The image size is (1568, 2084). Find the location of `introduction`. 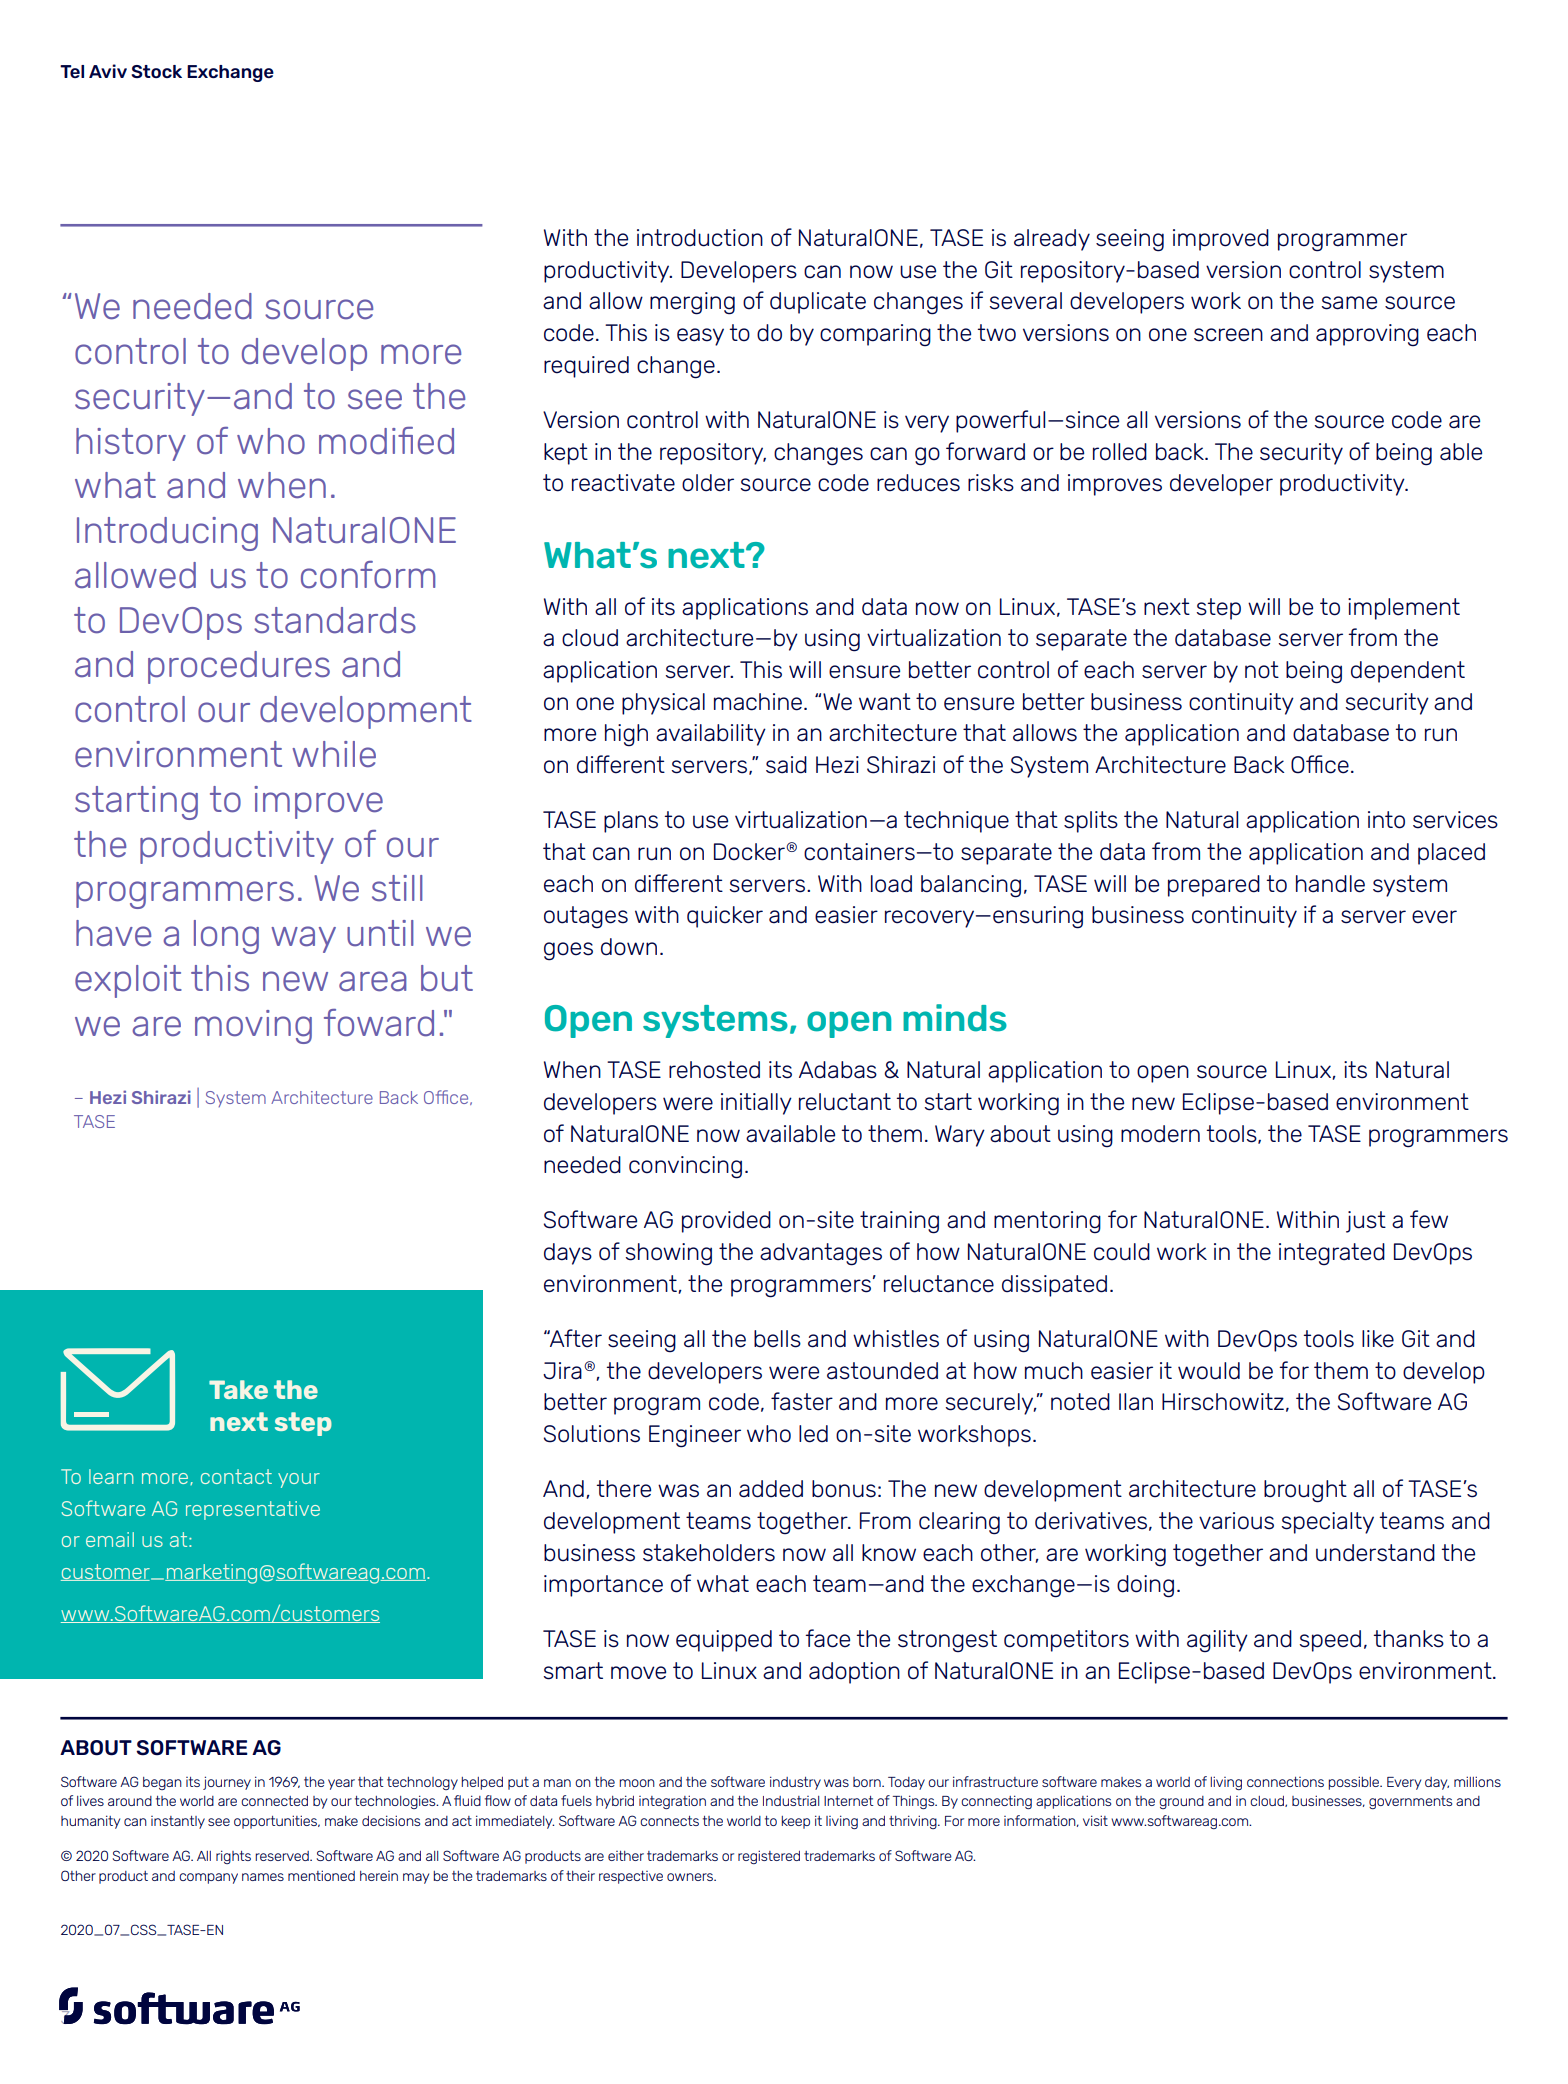

introduction is located at coordinates (700, 238).
